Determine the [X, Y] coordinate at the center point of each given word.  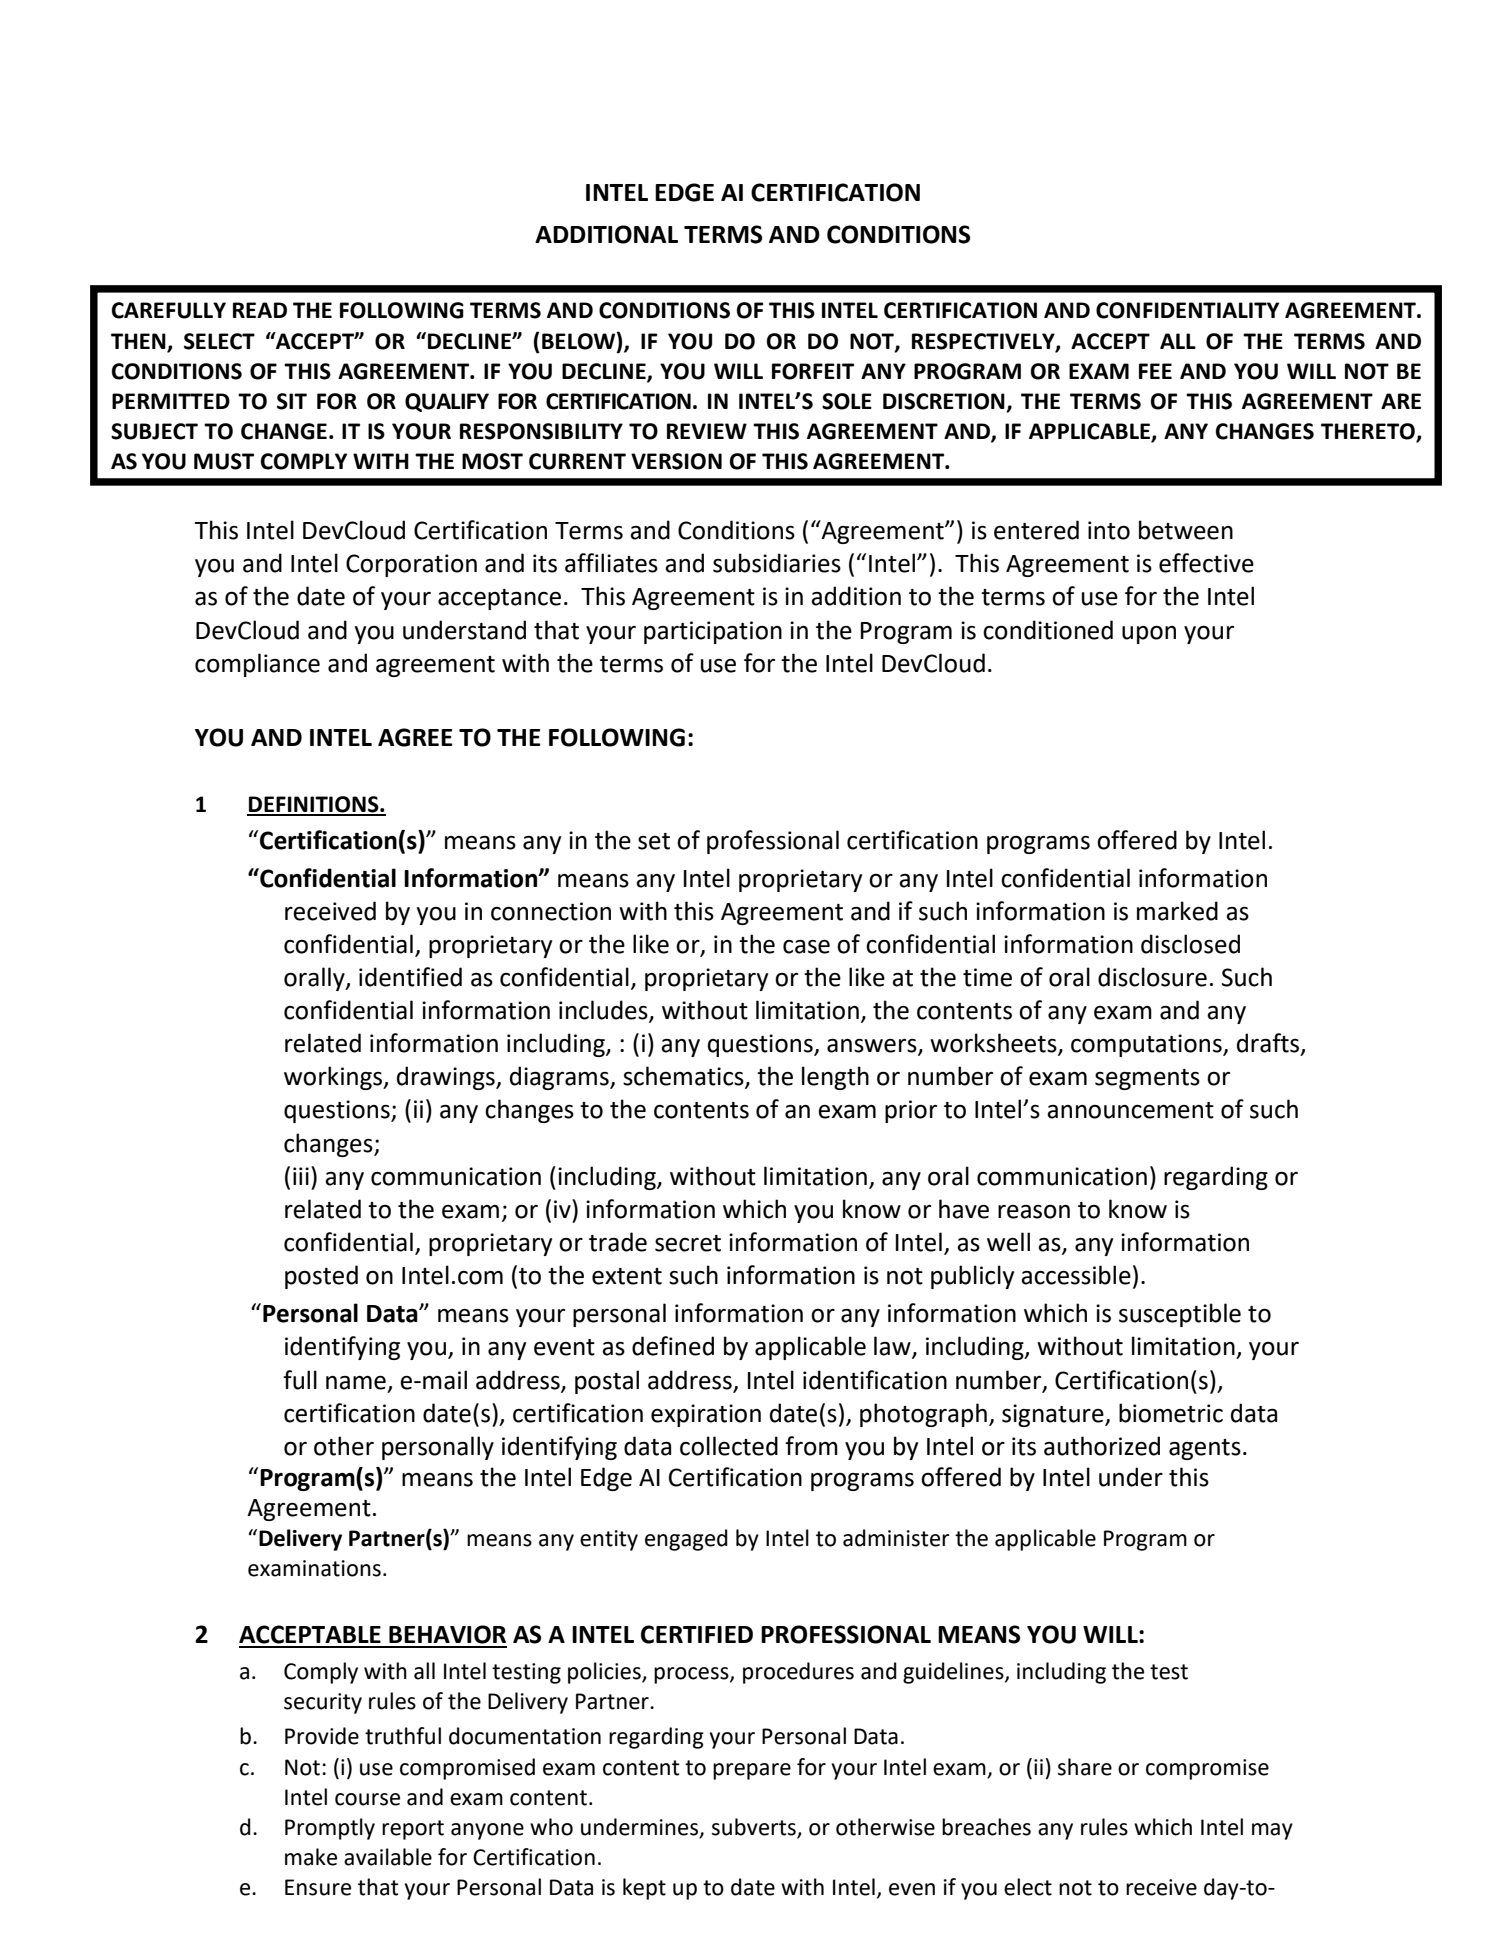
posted [321, 1277]
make [311, 1857]
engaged [686, 1540]
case [806, 947]
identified [410, 977]
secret [688, 1243]
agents [1205, 1449]
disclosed [1190, 944]
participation [713, 632]
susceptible [1180, 1315]
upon [1149, 634]
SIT [292, 401]
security [323, 1703]
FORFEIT [813, 371]
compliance [257, 665]
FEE [1155, 371]
